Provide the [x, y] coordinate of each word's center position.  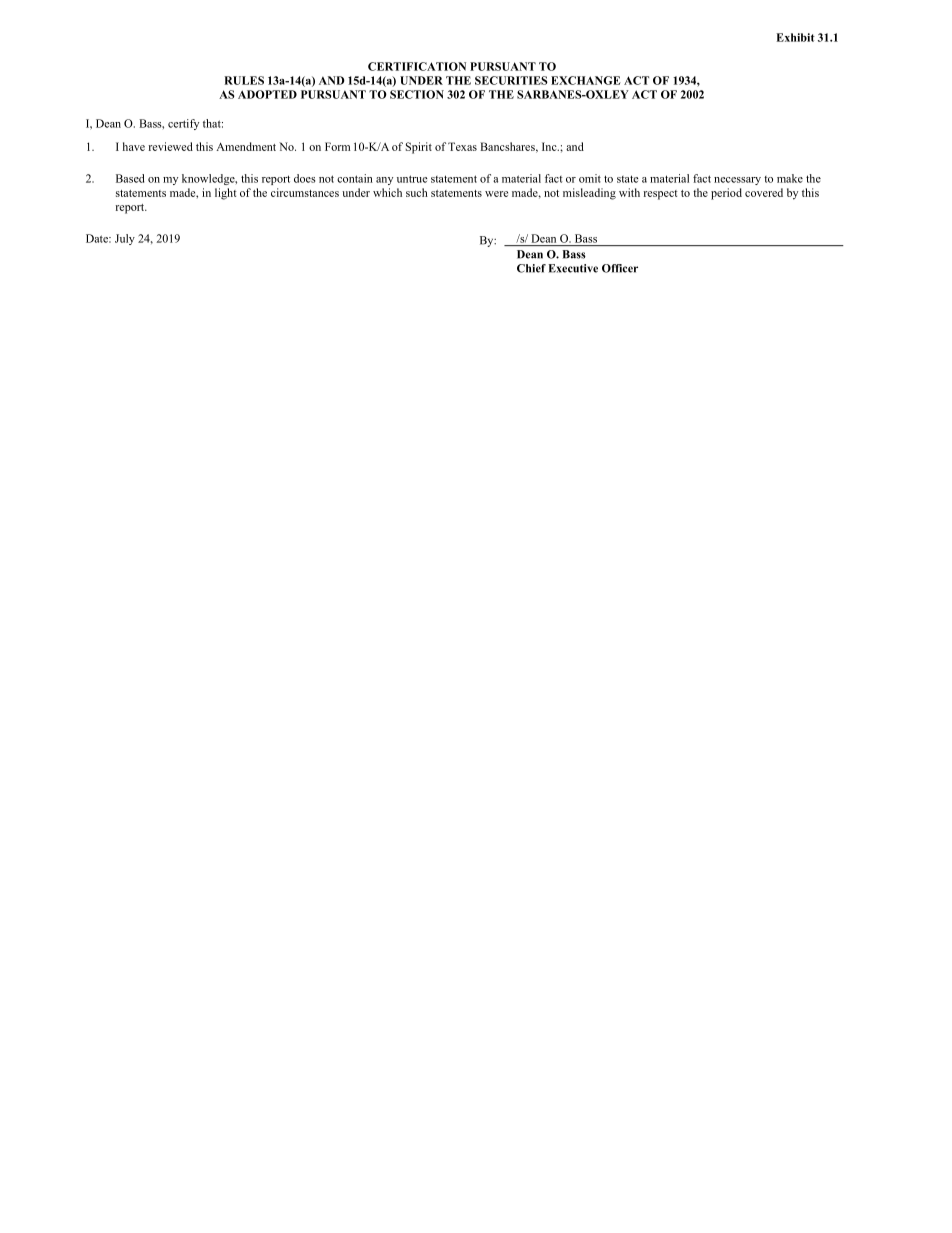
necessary [737, 181]
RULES [244, 80]
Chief [531, 268]
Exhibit [795, 37]
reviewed [170, 146]
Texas [462, 146]
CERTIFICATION [417, 66]
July [125, 239]
